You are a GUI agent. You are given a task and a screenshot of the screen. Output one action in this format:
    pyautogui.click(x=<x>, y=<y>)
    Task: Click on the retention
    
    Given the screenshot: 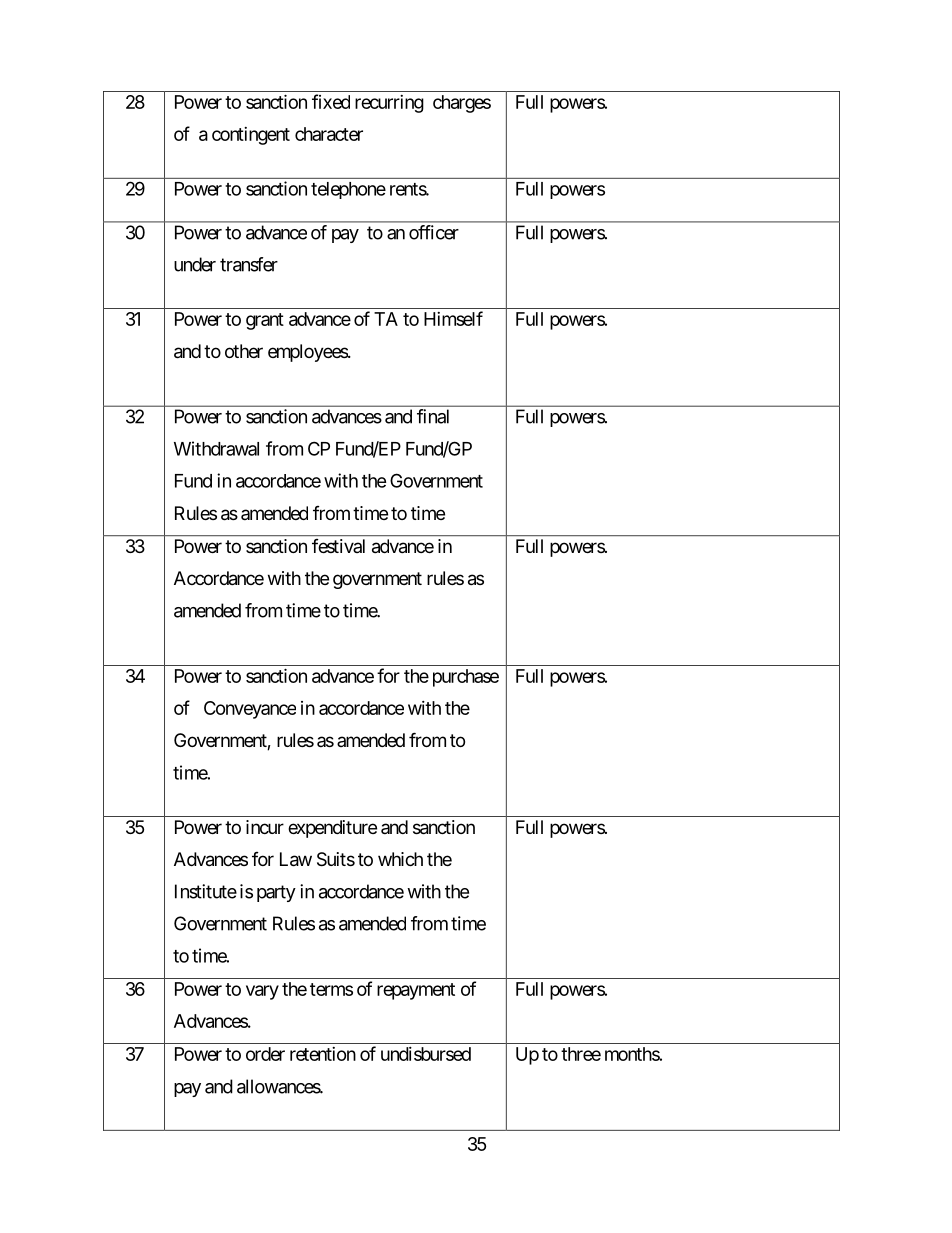 What is the action you would take?
    pyautogui.click(x=323, y=1054)
